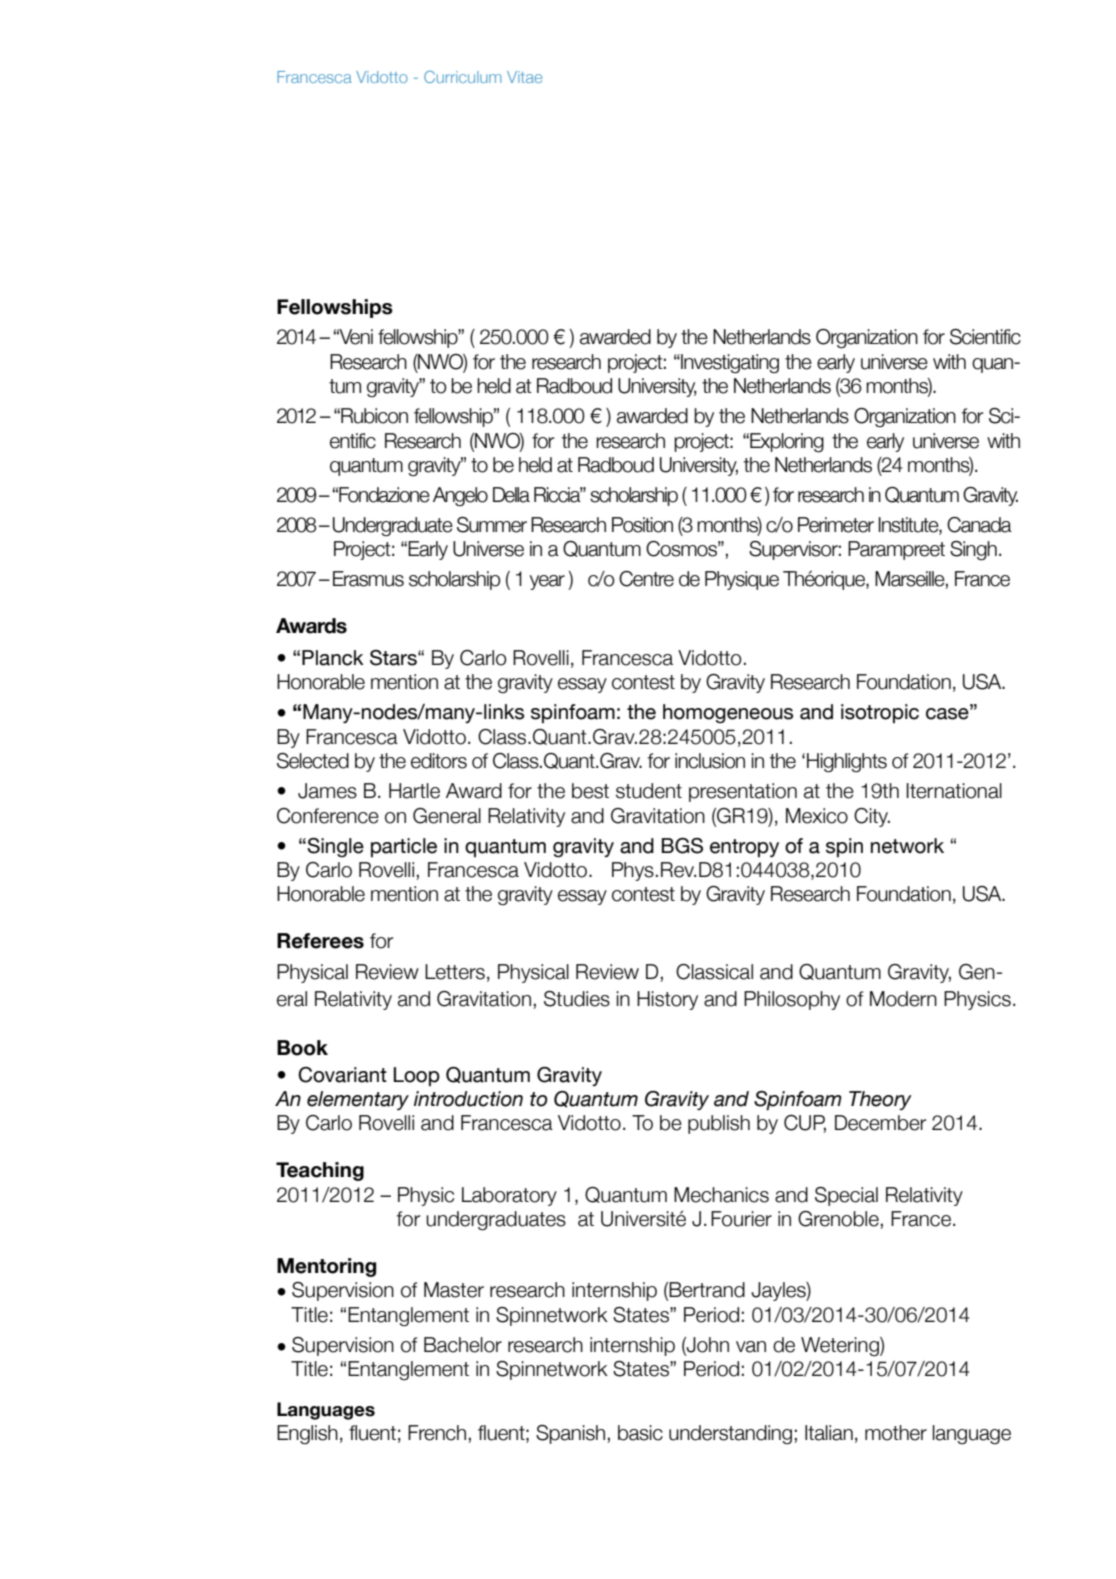 This image has height=1579, width=1116. Describe the element at coordinates (836, 525) in the image. I see `Perimeter` at that location.
